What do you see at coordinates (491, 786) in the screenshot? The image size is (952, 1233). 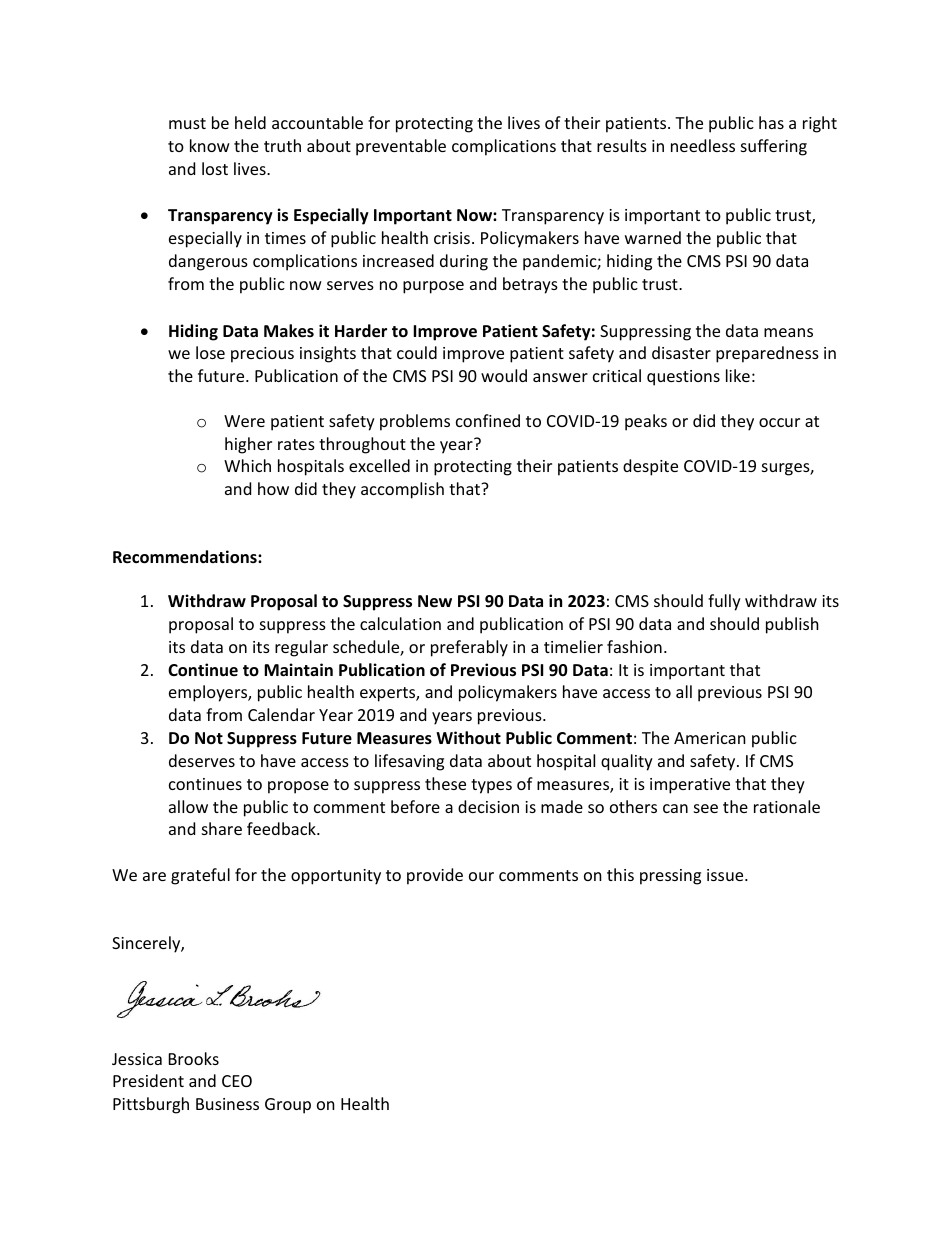 I see `types` at bounding box center [491, 786].
